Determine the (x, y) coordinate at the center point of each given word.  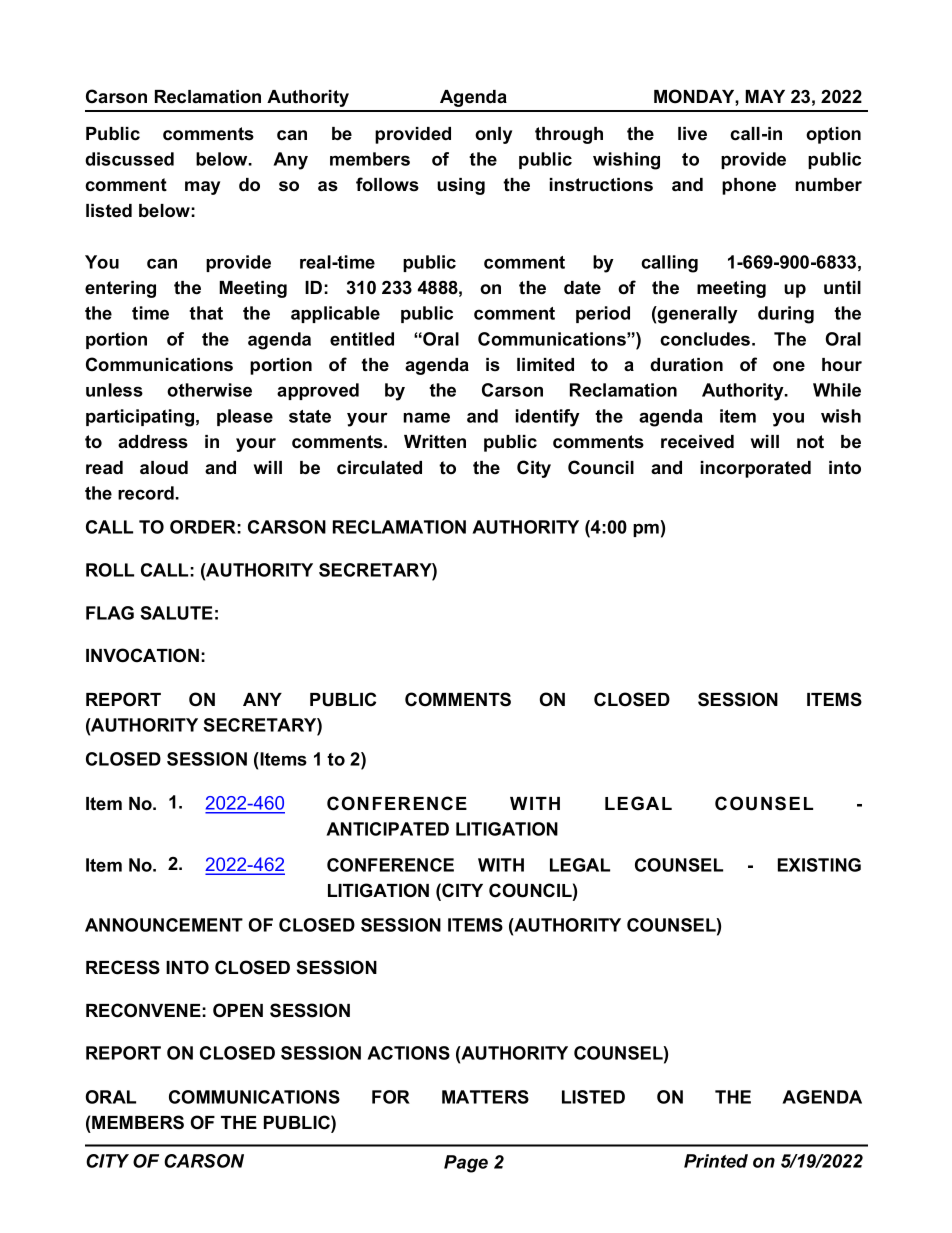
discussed (129, 159)
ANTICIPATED (387, 829)
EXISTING (819, 865)
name (426, 417)
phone (749, 186)
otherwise (209, 390)
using (461, 186)
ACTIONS (408, 1053)
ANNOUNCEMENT (164, 925)
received (697, 442)
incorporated (756, 469)
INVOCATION (142, 655)
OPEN (238, 1010)
